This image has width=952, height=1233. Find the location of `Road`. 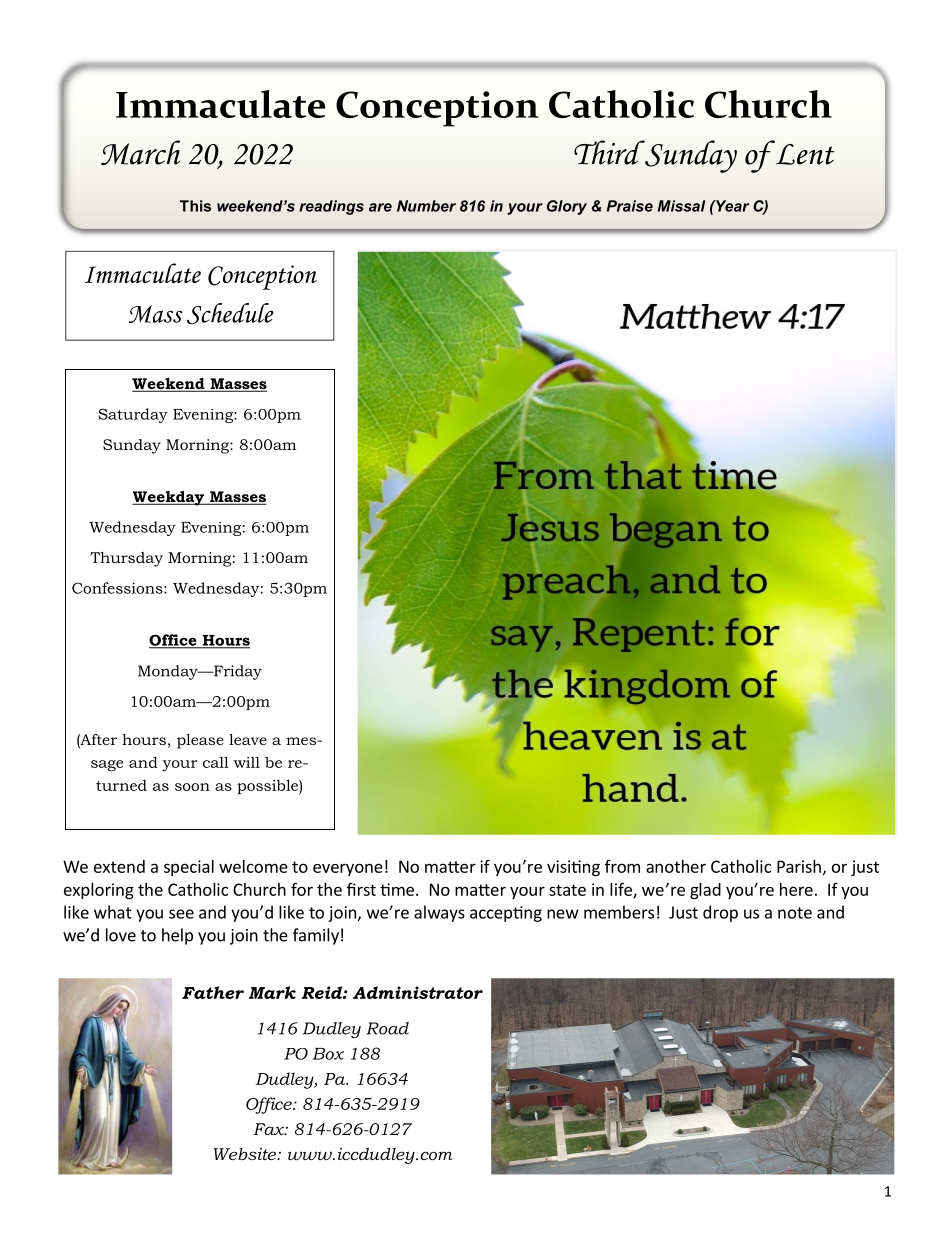

Road is located at coordinates (387, 1028).
